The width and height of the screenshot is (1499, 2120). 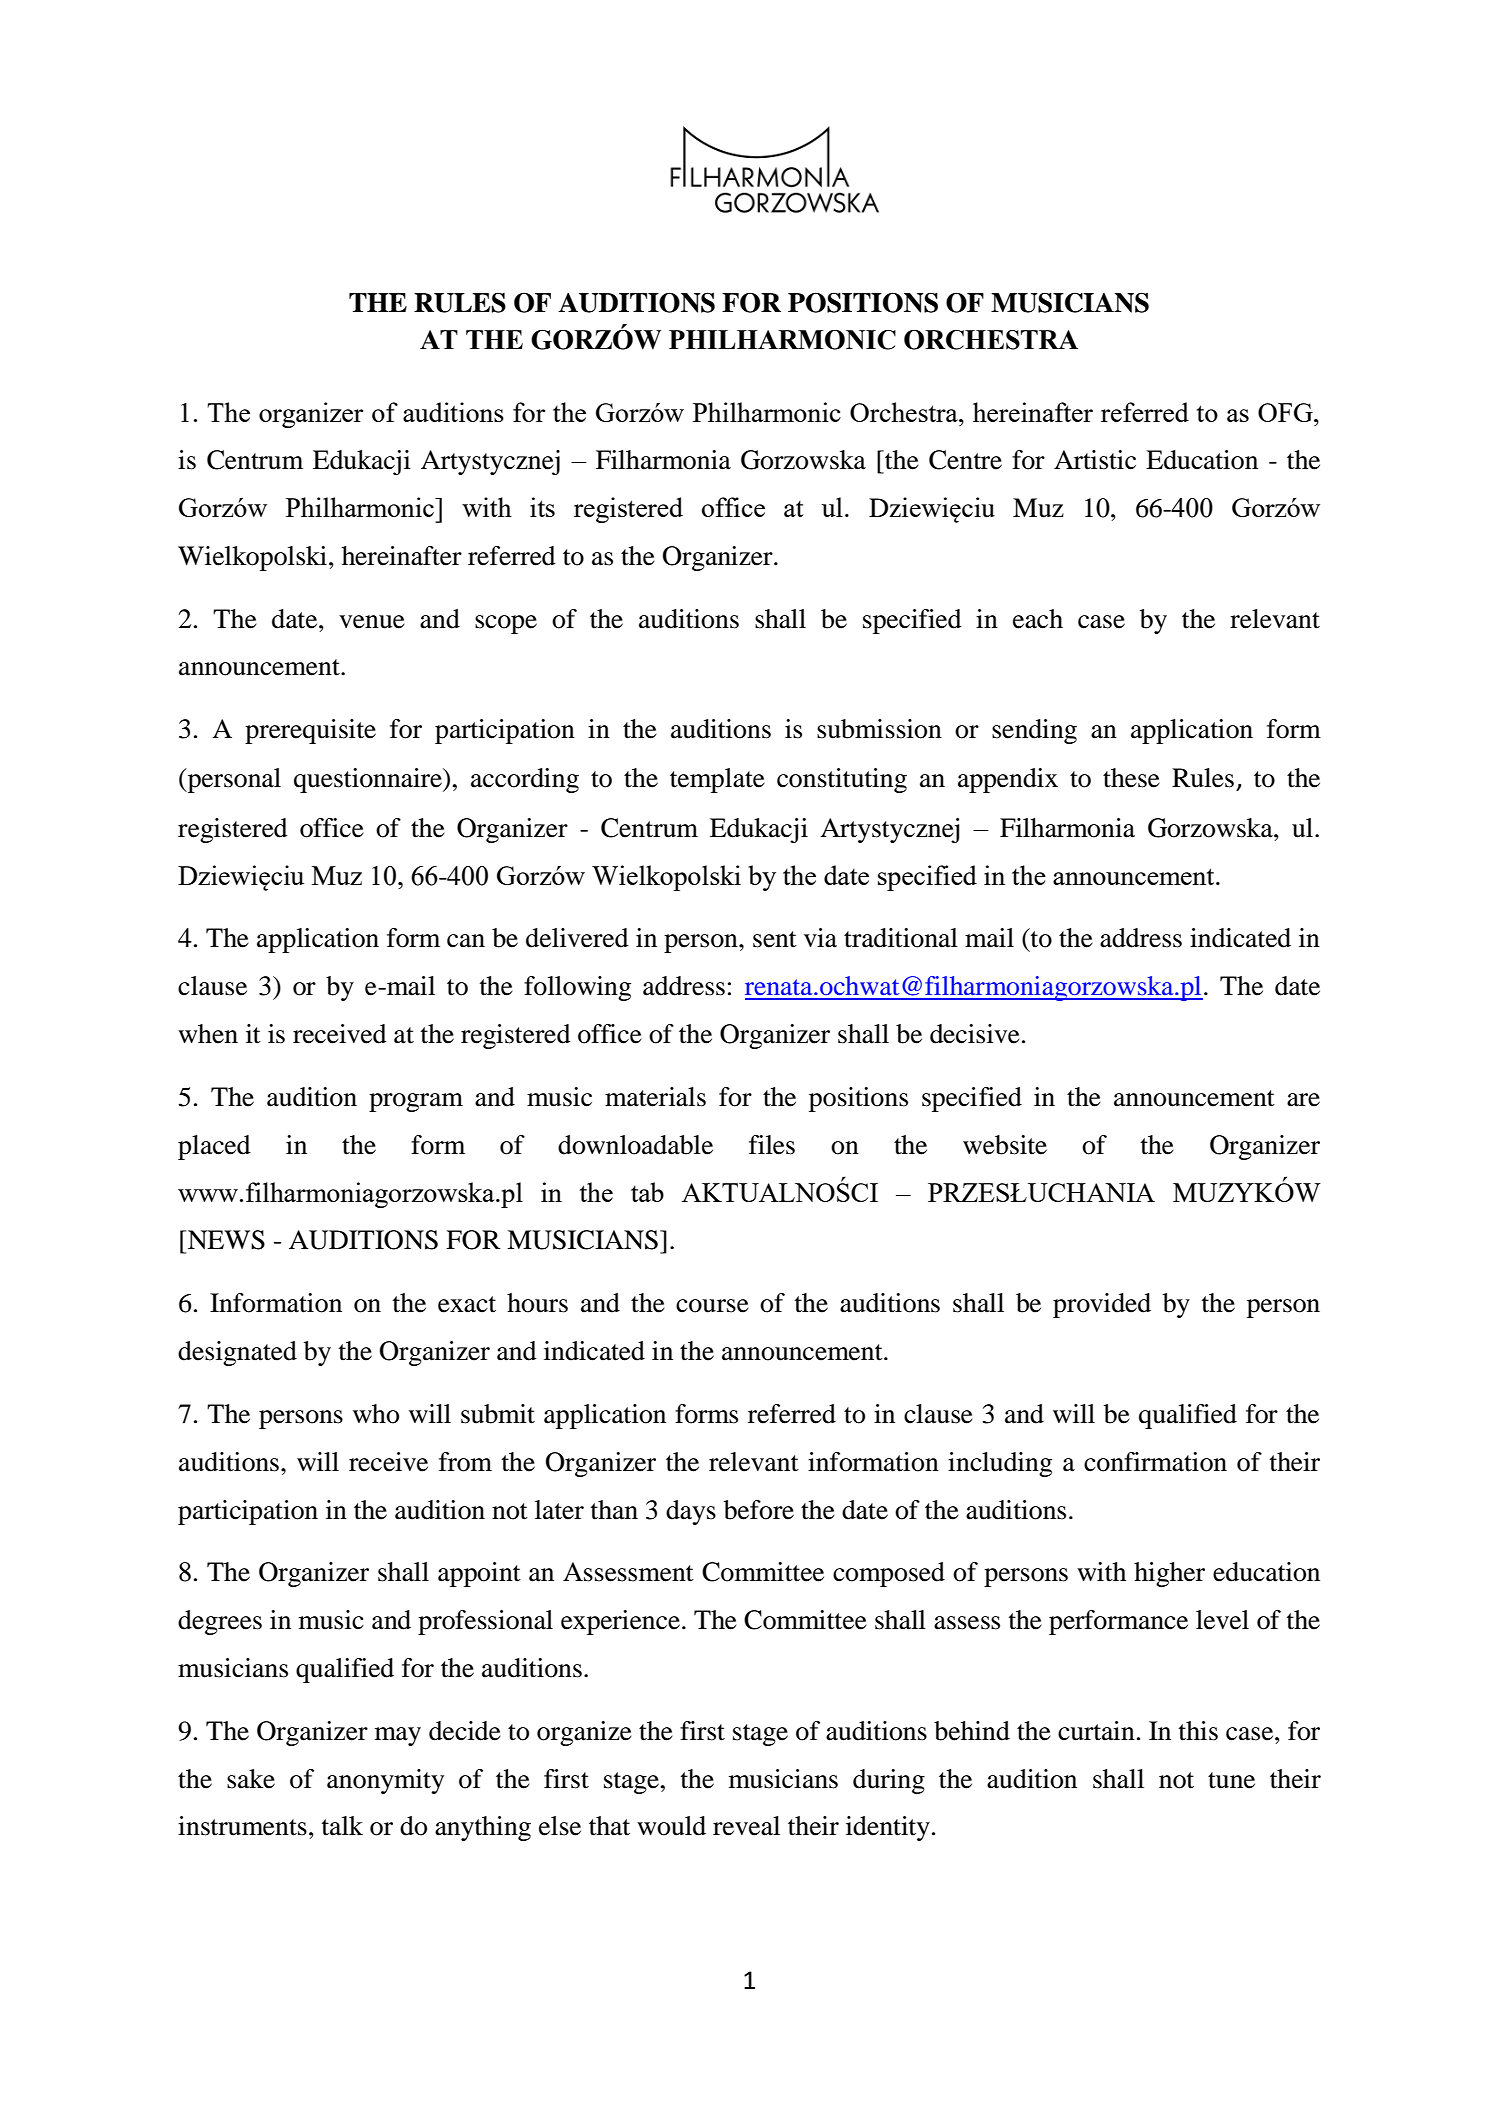 What do you see at coordinates (1231, 1780) in the screenshot?
I see `tune` at bounding box center [1231, 1780].
